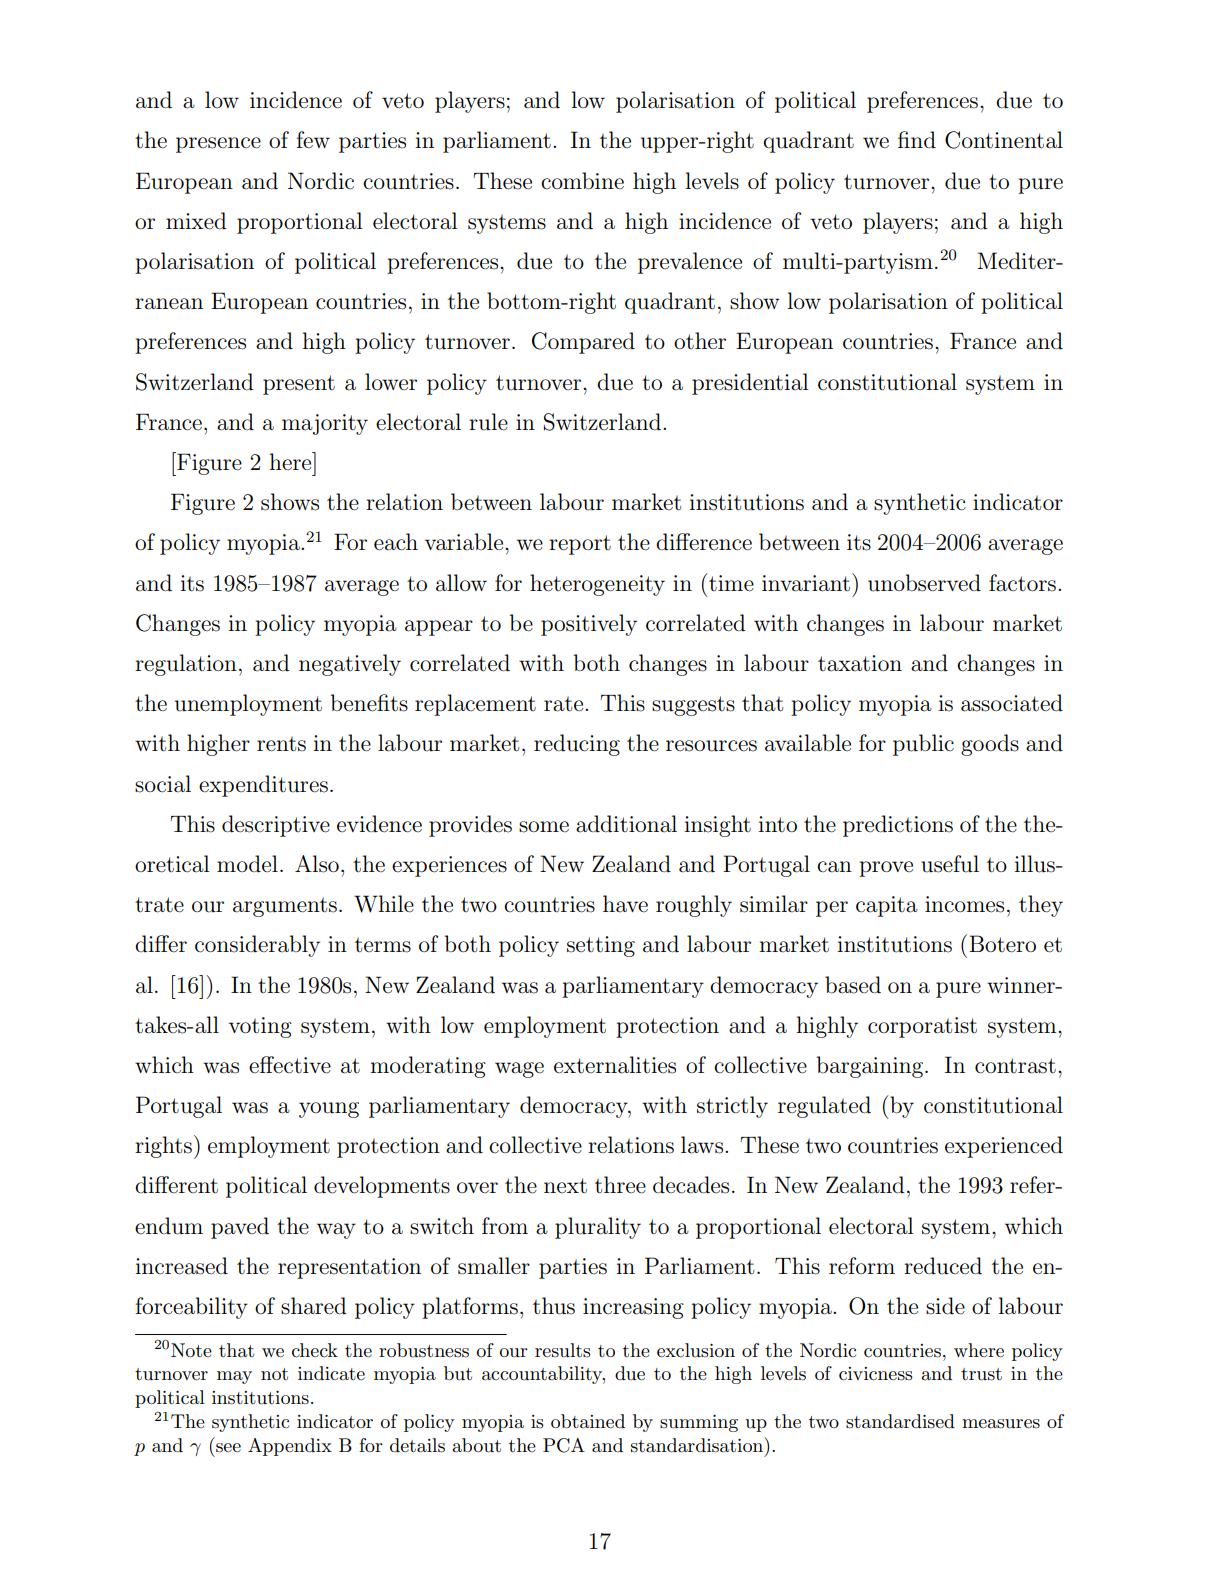 The image size is (1216, 1574). What do you see at coordinates (922, 1027) in the screenshot?
I see `corporatist` at bounding box center [922, 1027].
